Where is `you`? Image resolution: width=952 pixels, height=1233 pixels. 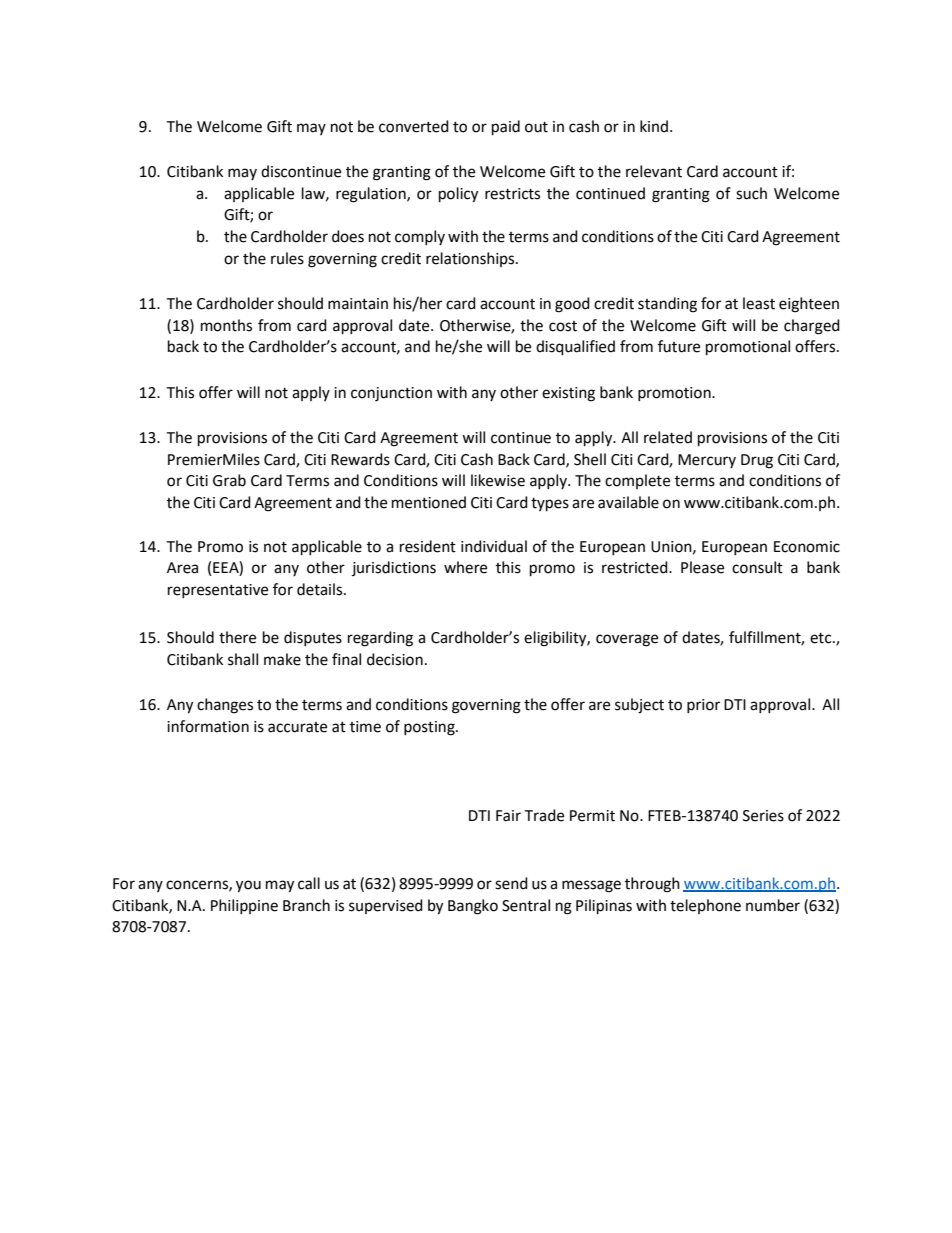
you is located at coordinates (248, 886).
